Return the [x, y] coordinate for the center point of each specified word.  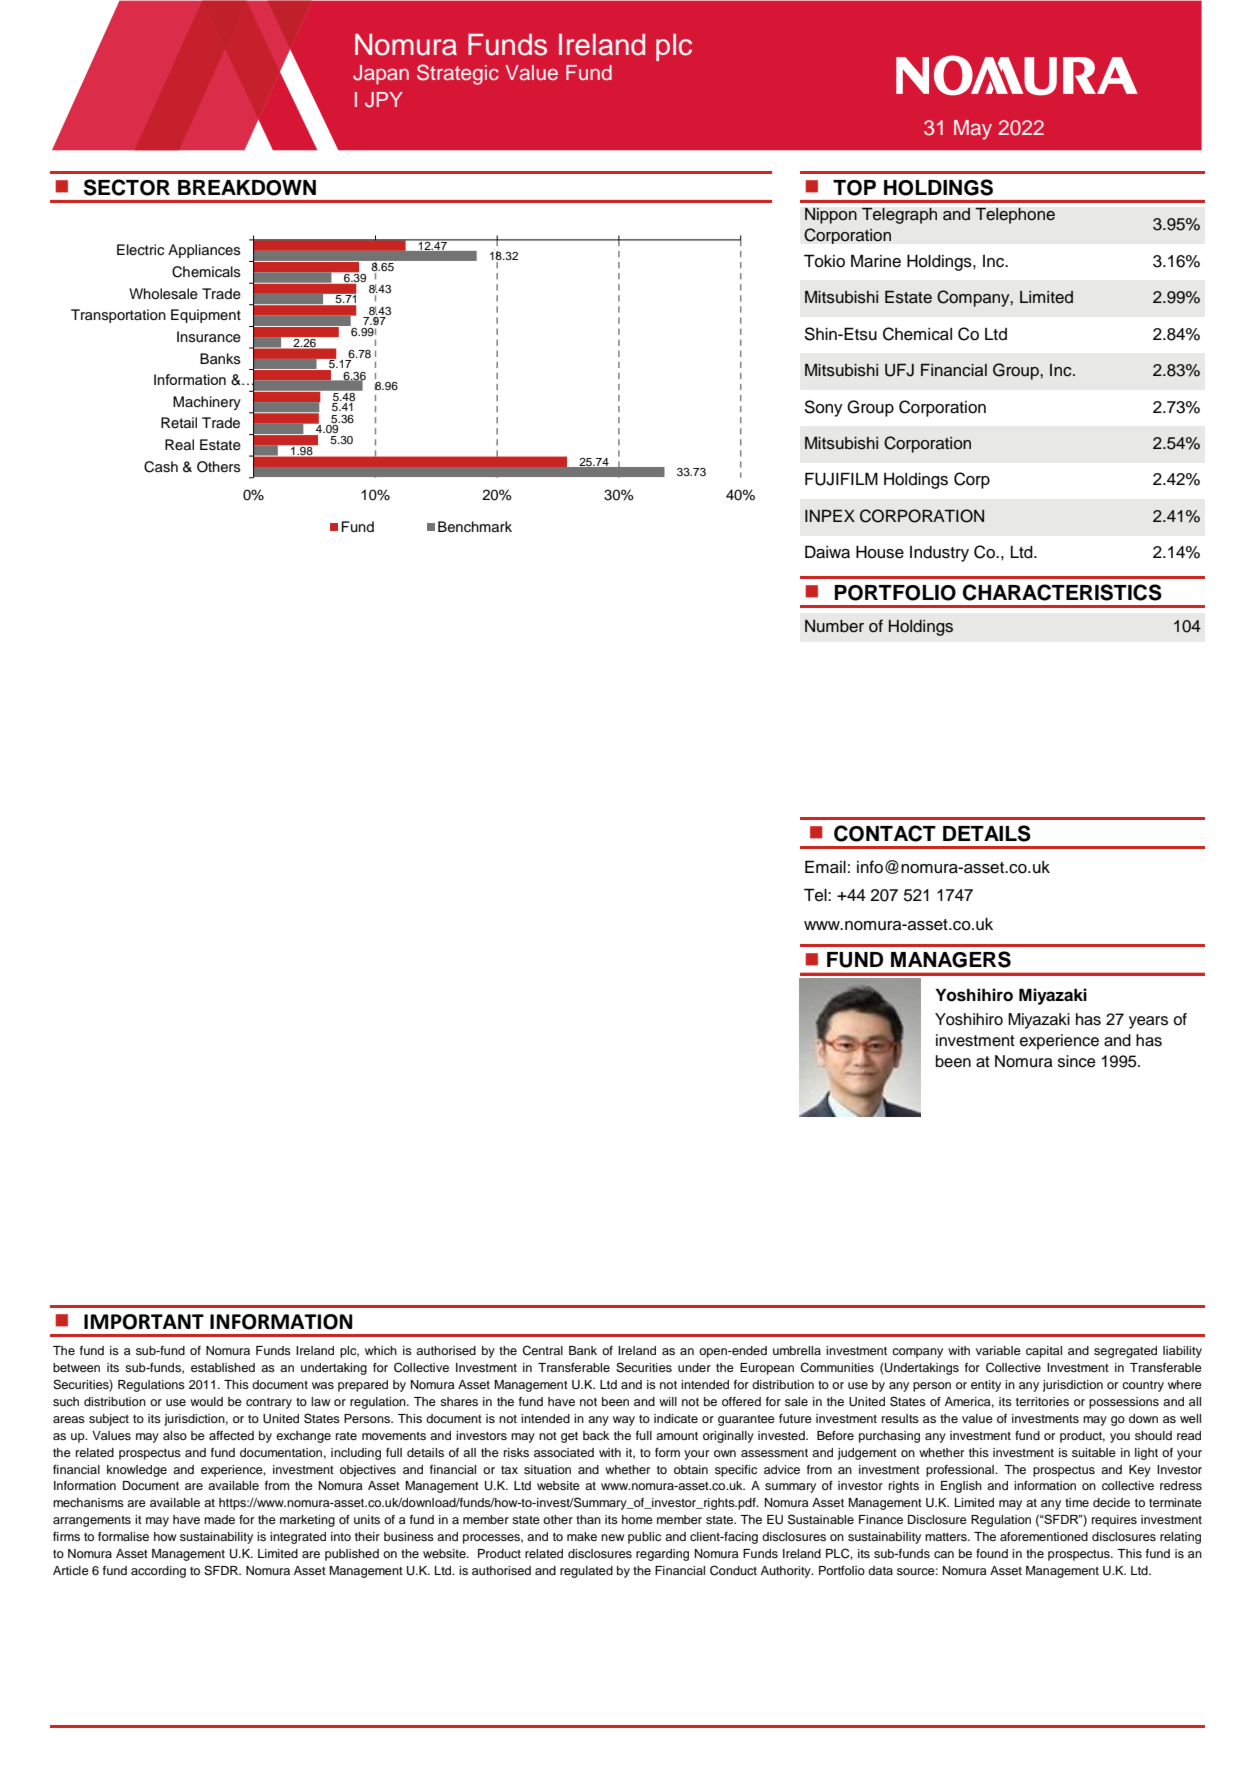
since [1077, 1061]
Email [825, 867]
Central [542, 1350]
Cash [161, 467]
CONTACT [885, 833]
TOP [854, 188]
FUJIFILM [841, 479]
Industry [939, 554]
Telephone [1015, 215]
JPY [384, 100]
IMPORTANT [144, 1322]
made [219, 1519]
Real [179, 444]
